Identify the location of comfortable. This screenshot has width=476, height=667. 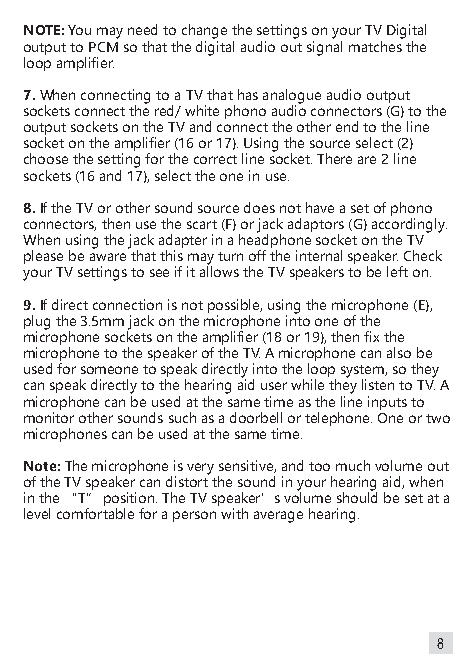
(95, 513).
